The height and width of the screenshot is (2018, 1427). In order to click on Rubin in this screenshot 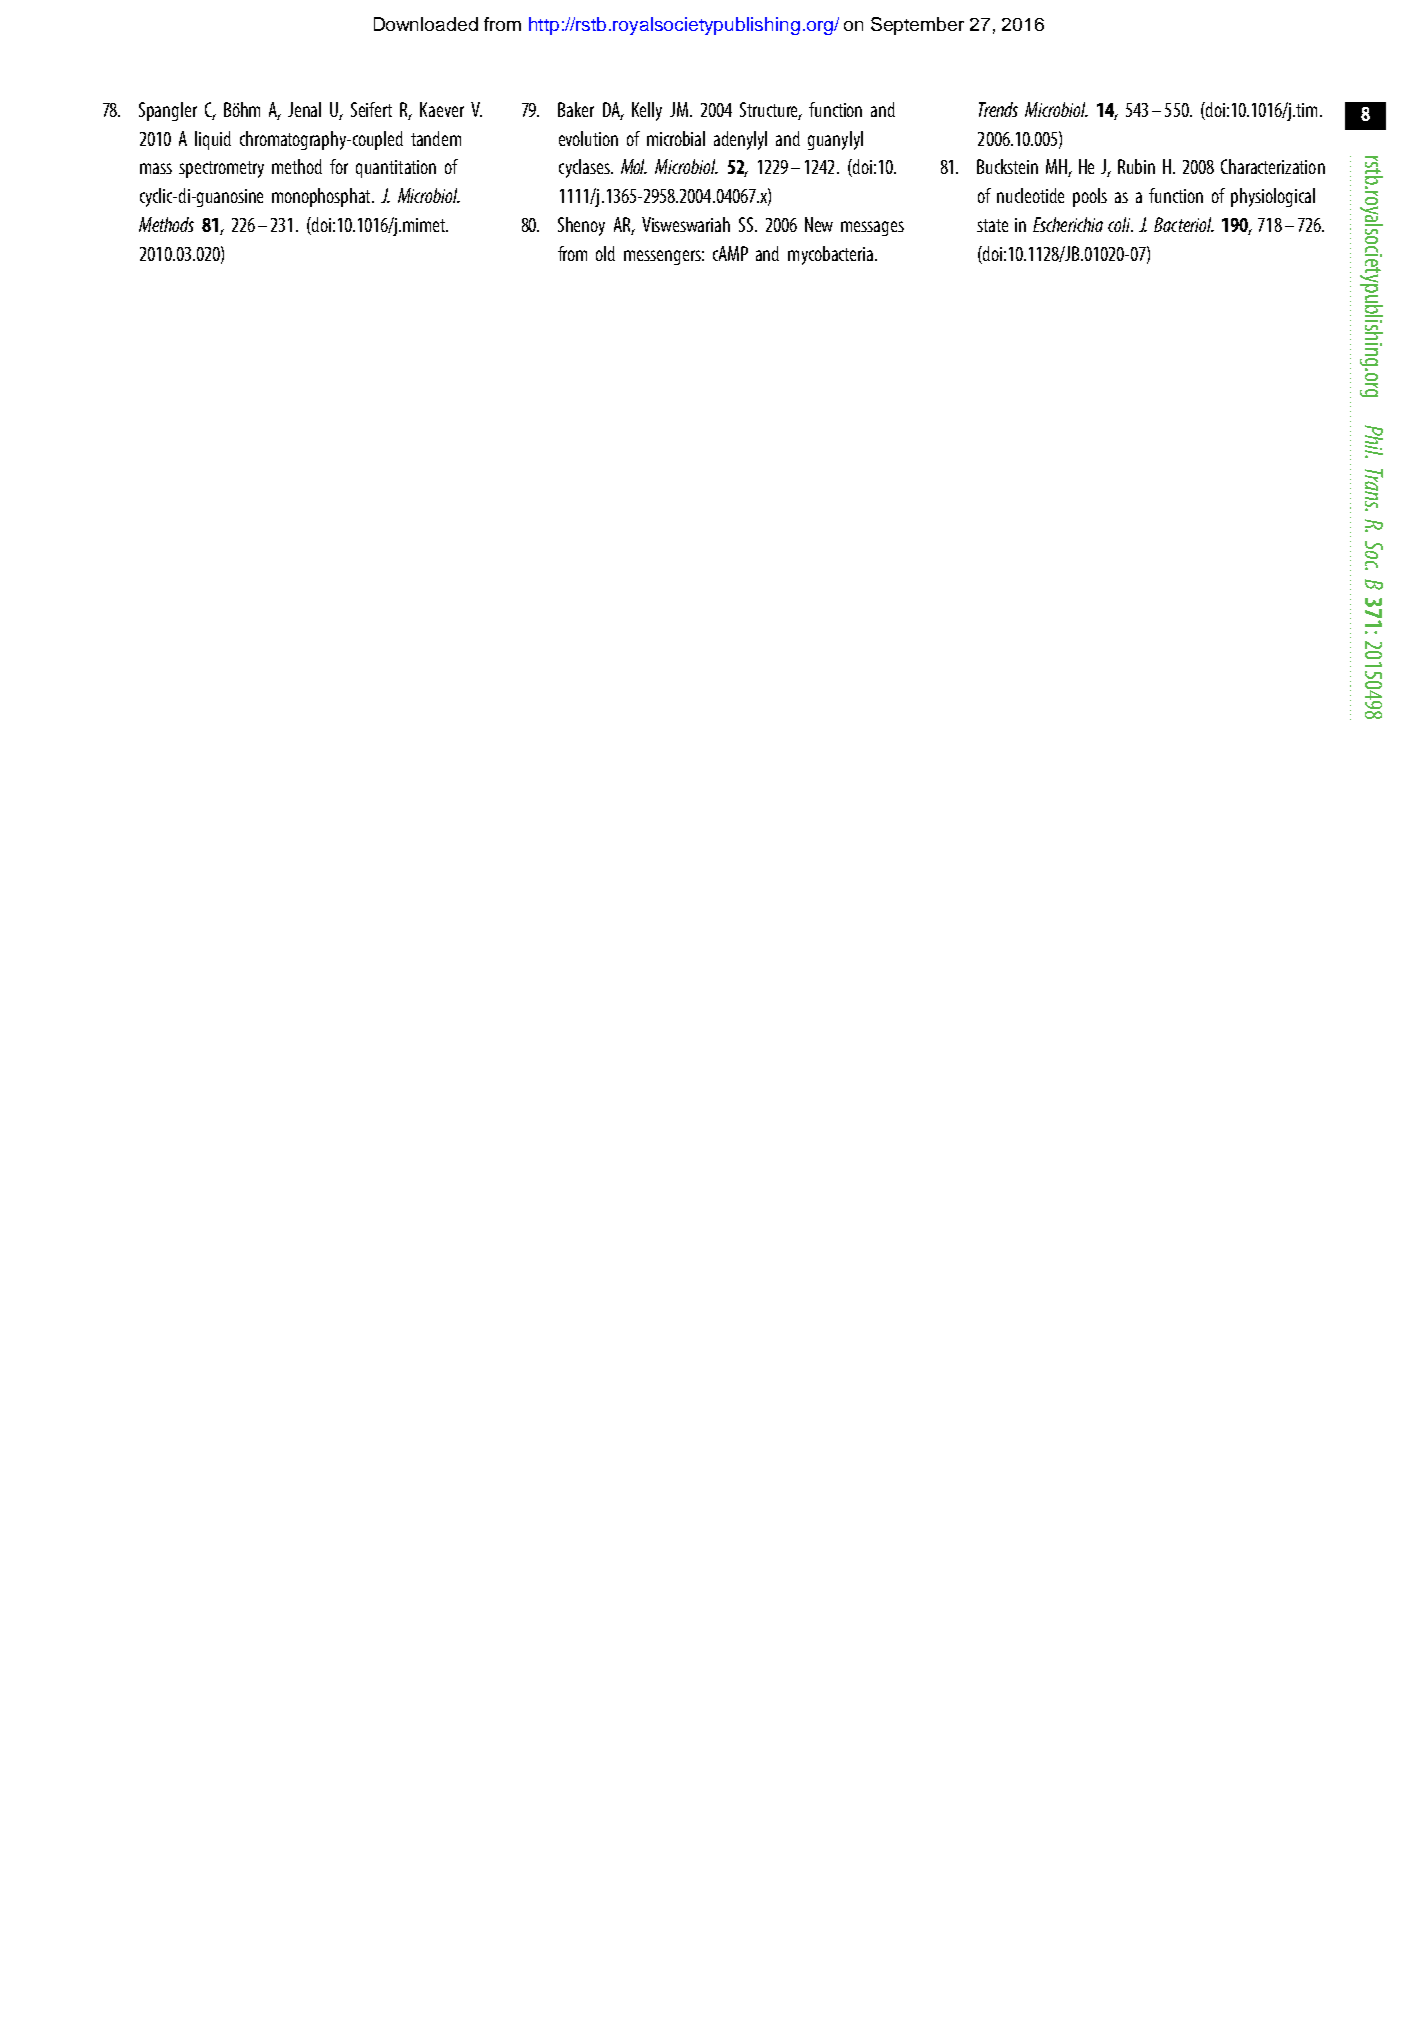, I will do `click(1136, 166)`.
